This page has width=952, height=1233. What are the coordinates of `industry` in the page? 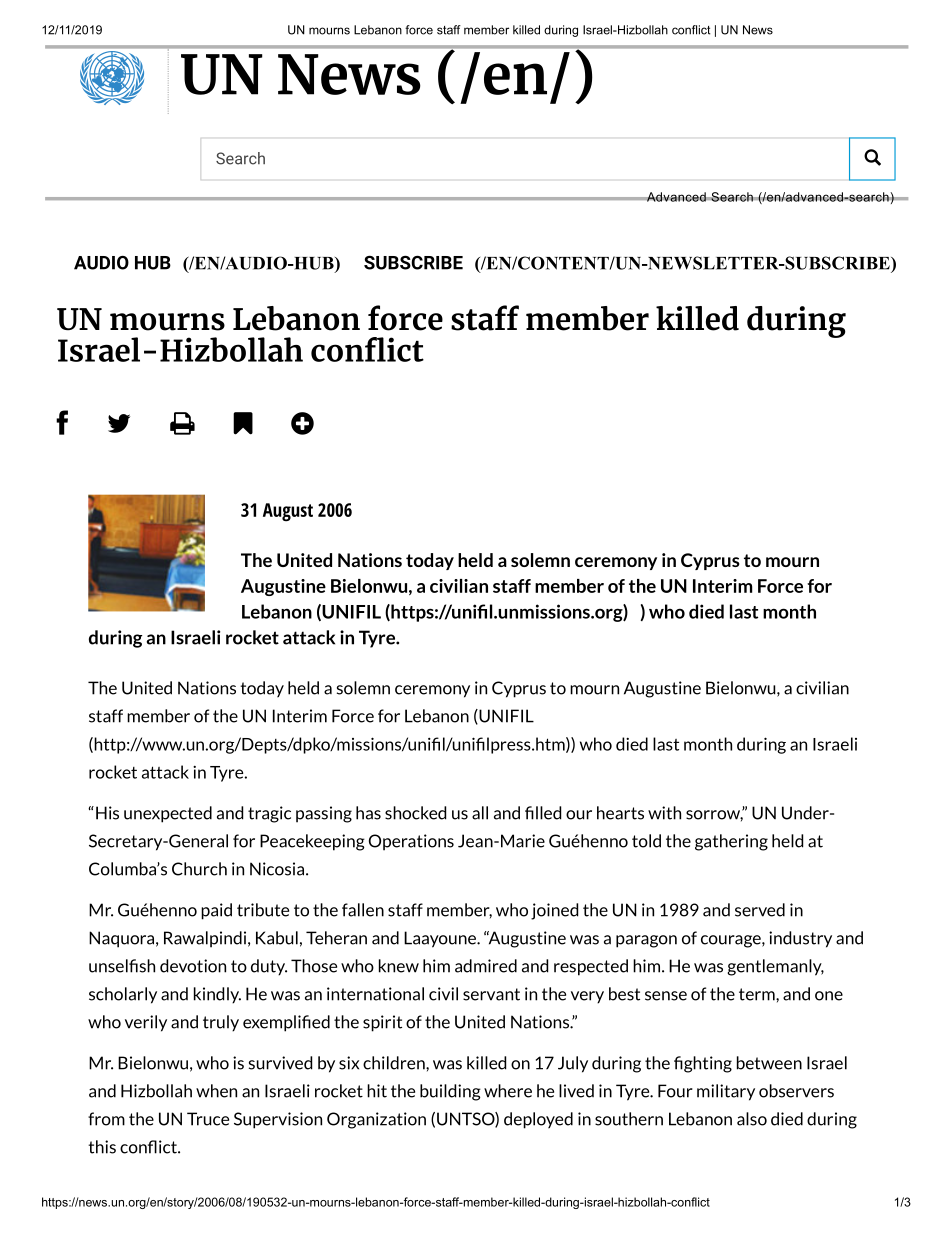 It's located at (800, 939).
